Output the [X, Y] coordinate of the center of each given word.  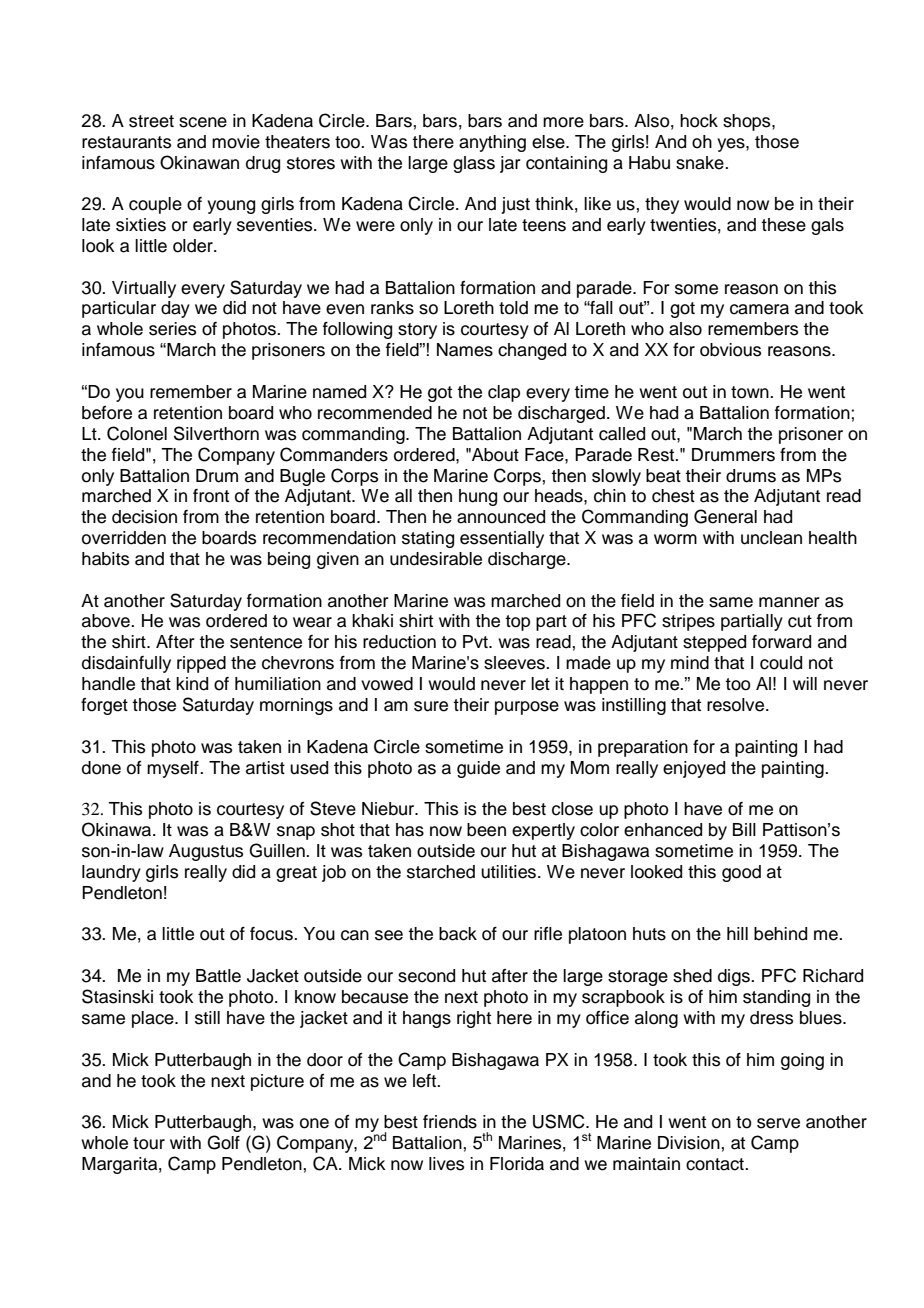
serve [778, 1123]
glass [474, 164]
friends [450, 1122]
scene [203, 122]
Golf [223, 1142]
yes [732, 145]
